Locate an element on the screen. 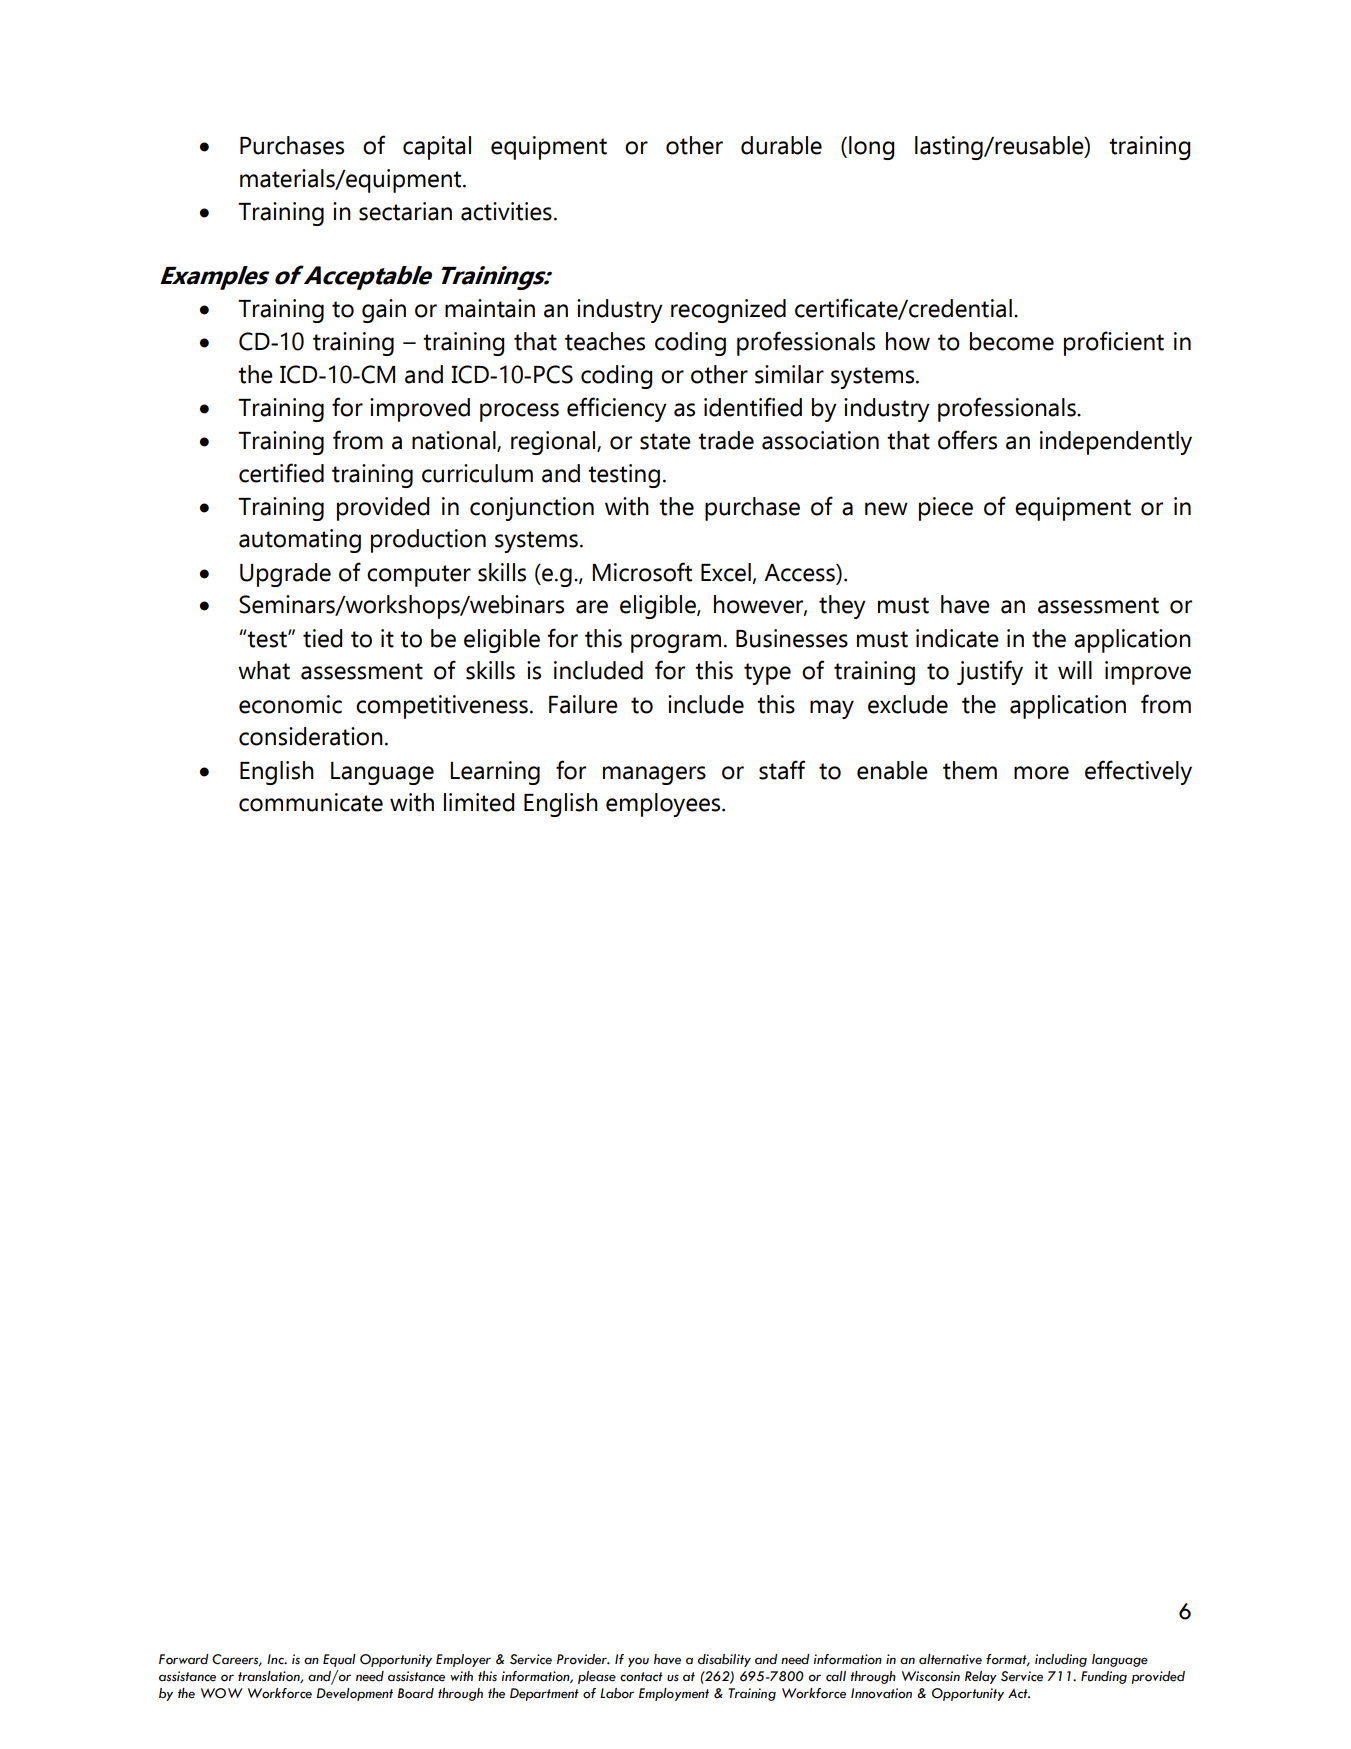 The width and height of the screenshot is (1351, 1749). contact is located at coordinates (641, 1677).
